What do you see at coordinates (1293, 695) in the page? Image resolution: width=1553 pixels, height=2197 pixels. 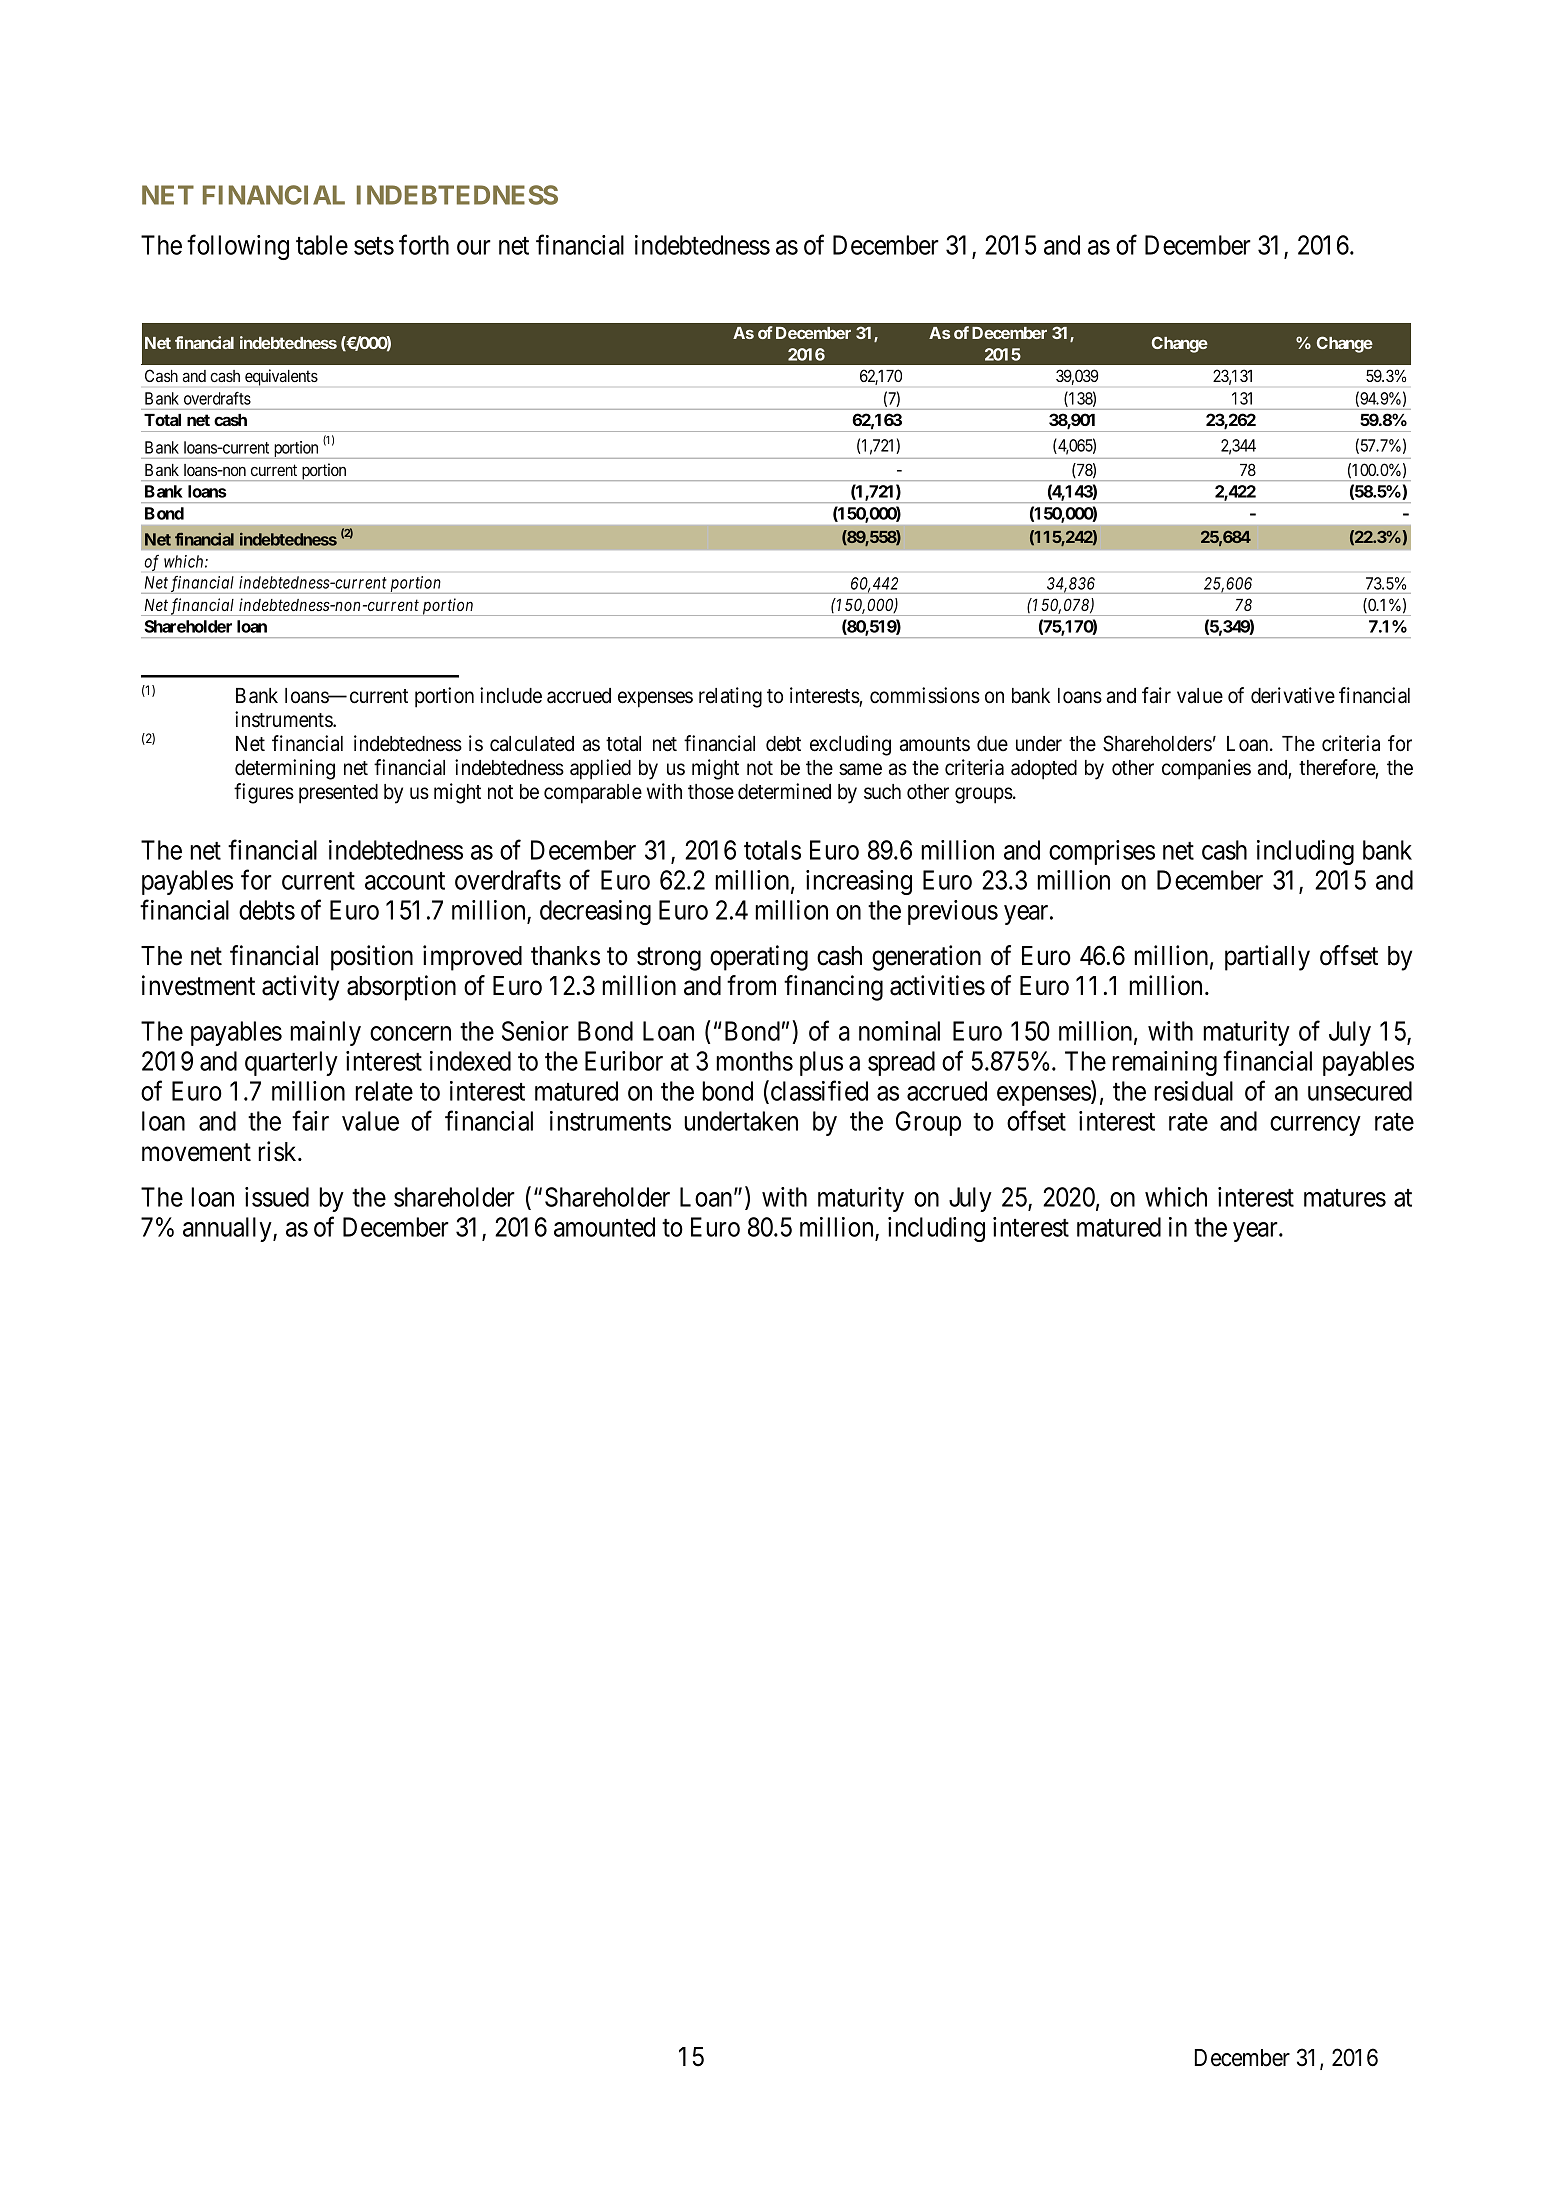 I see `derivative` at bounding box center [1293, 695].
